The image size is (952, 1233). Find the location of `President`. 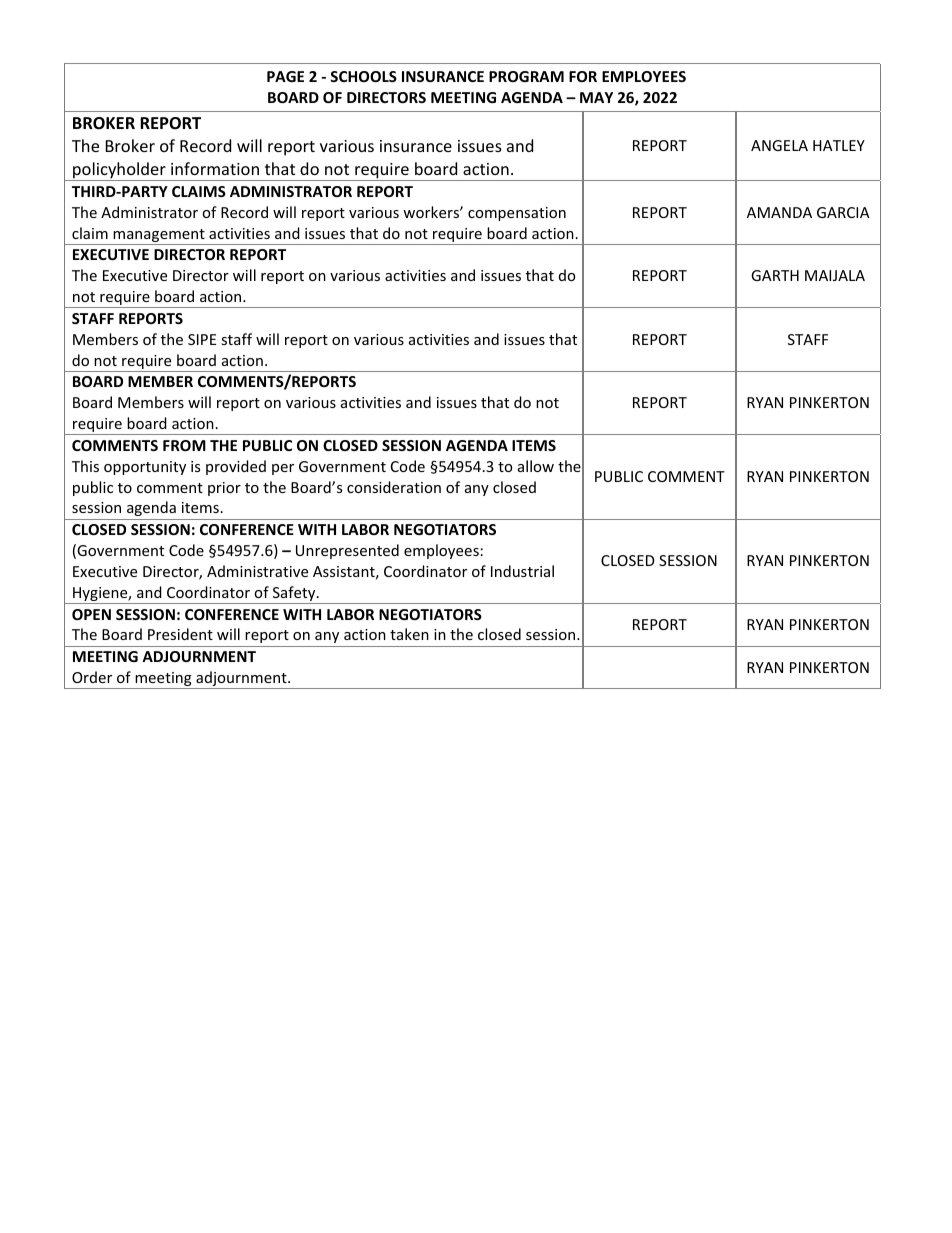

President is located at coordinates (180, 634).
